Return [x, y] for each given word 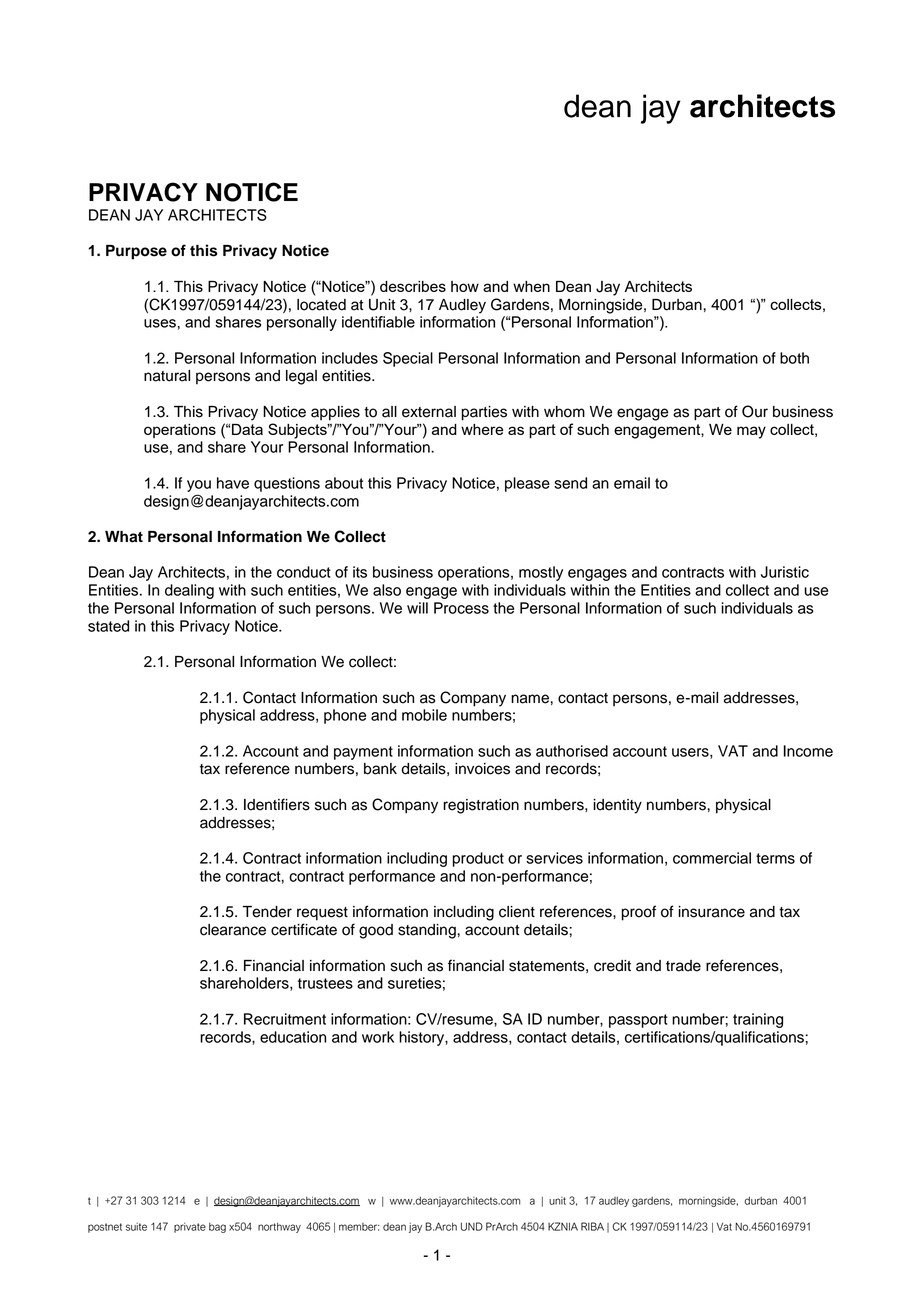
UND [472, 1226]
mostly [541, 573]
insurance [711, 912]
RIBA [592, 1226]
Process [461, 608]
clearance [233, 930]
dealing [189, 591]
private [190, 1227]
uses [161, 323]
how [465, 286]
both [794, 358]
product [478, 859]
